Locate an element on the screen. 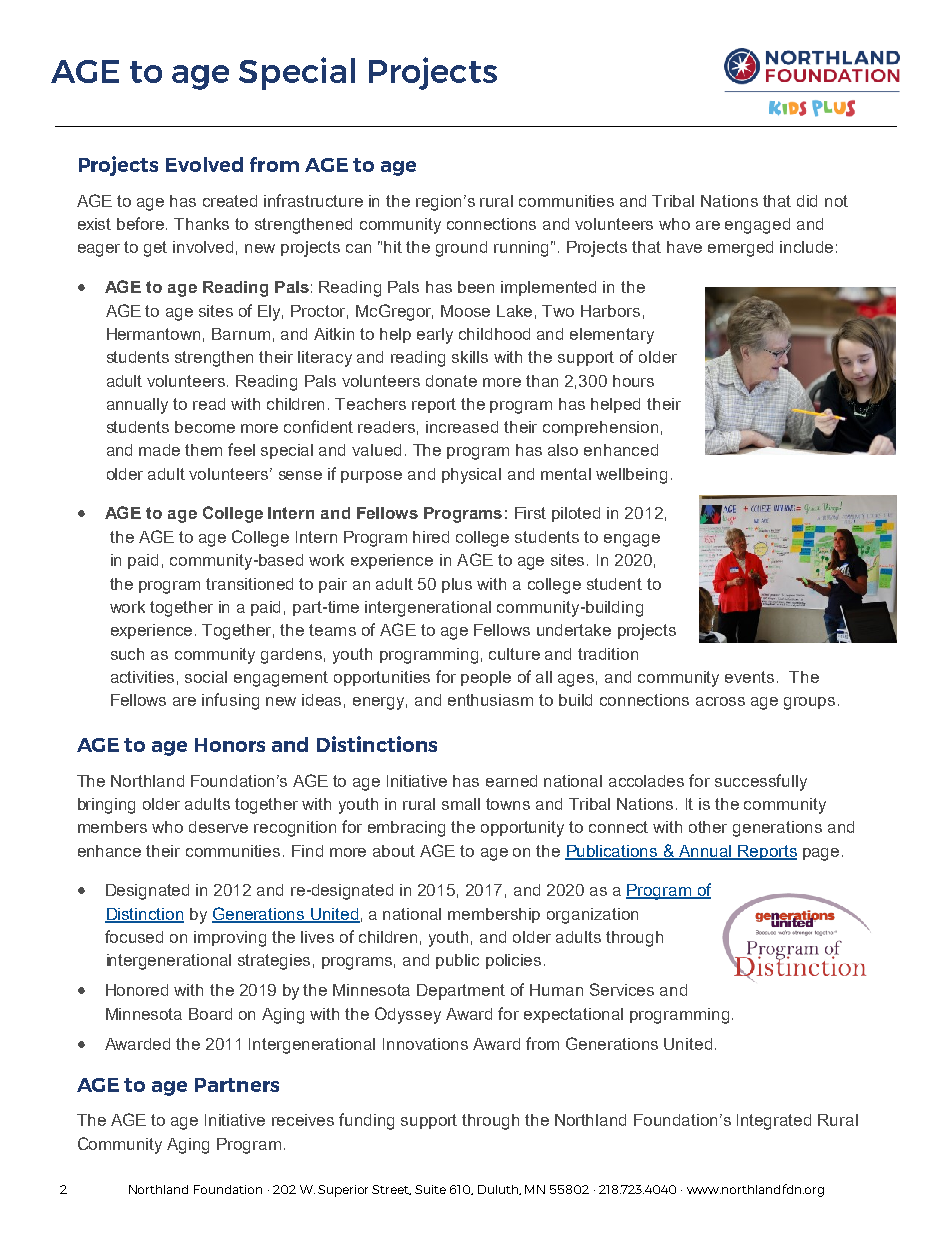 This screenshot has width=952, height=1233. did is located at coordinates (807, 201).
